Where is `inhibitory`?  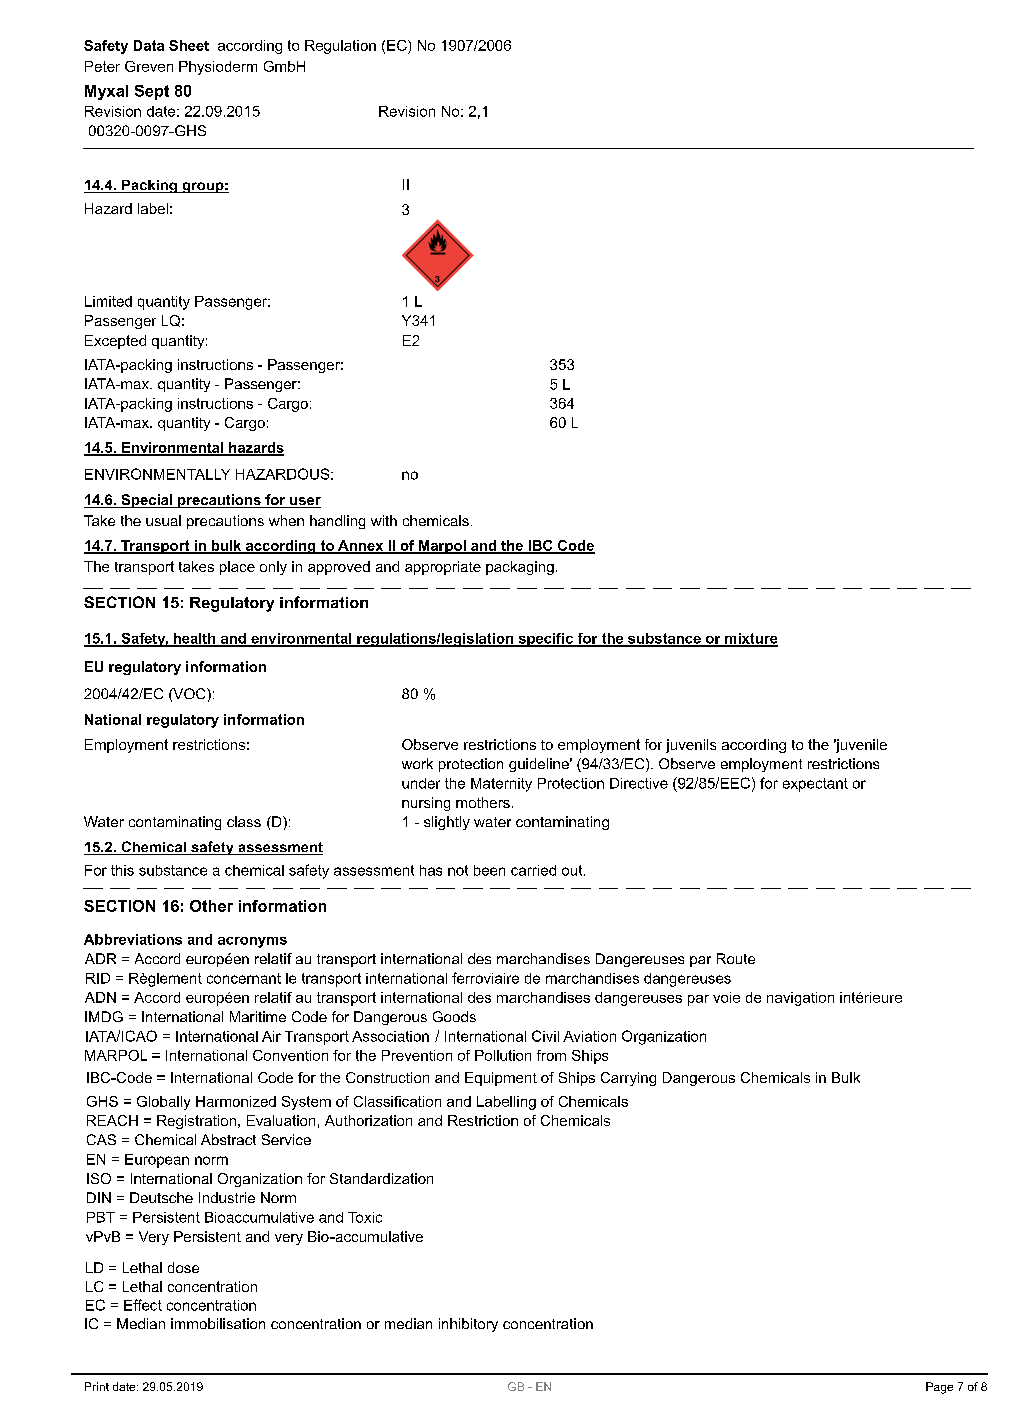
inhibitory is located at coordinates (468, 1325).
